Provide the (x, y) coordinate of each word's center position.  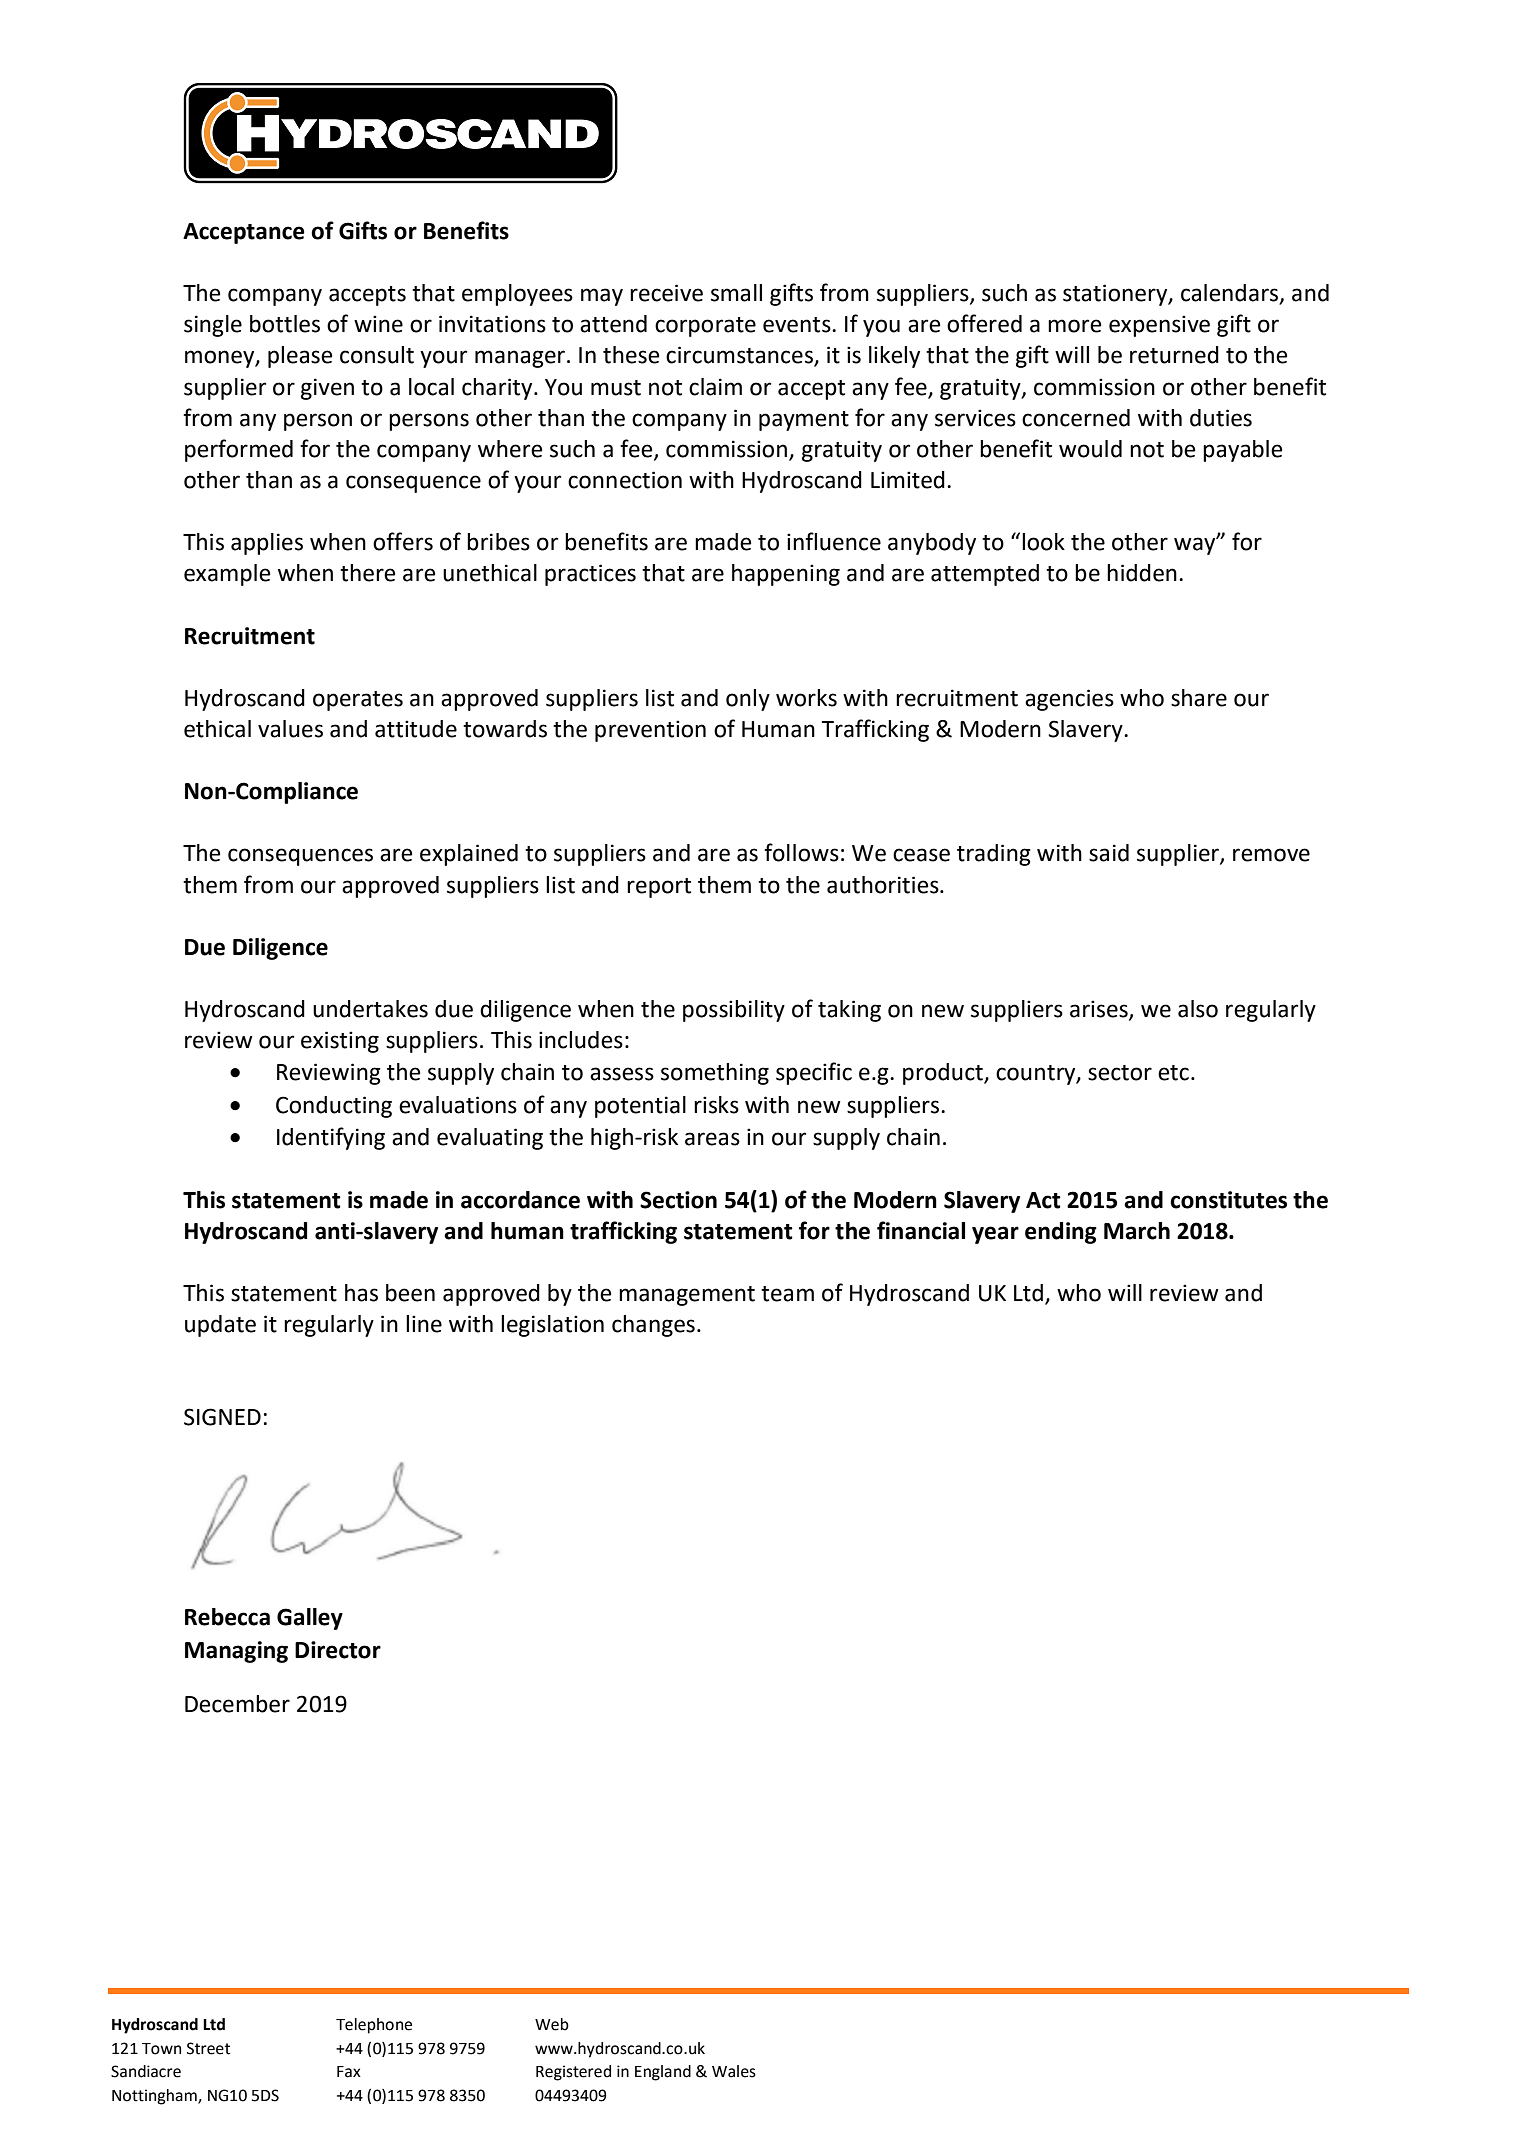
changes (653, 1326)
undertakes (370, 1009)
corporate (705, 327)
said (1109, 853)
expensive (1159, 326)
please (300, 357)
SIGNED (222, 1417)
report (659, 888)
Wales (734, 2071)
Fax (349, 2072)
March (1137, 1231)
